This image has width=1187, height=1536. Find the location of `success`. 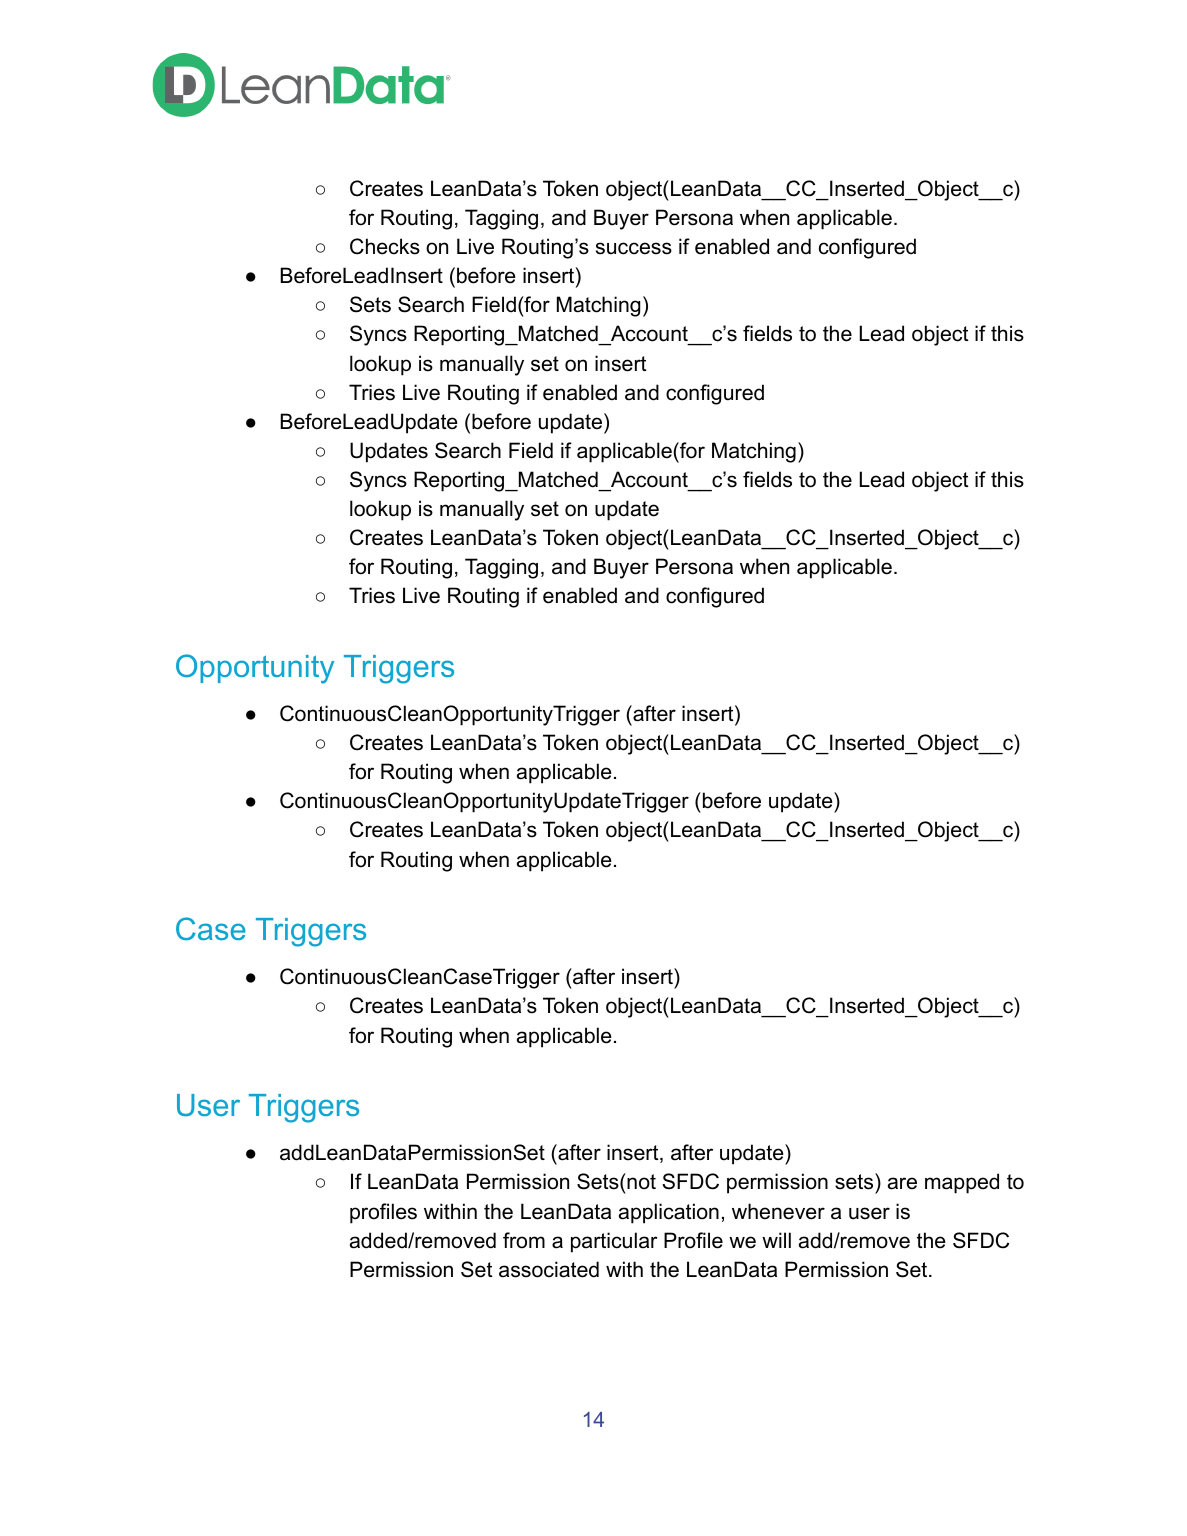

success is located at coordinates (634, 248).
